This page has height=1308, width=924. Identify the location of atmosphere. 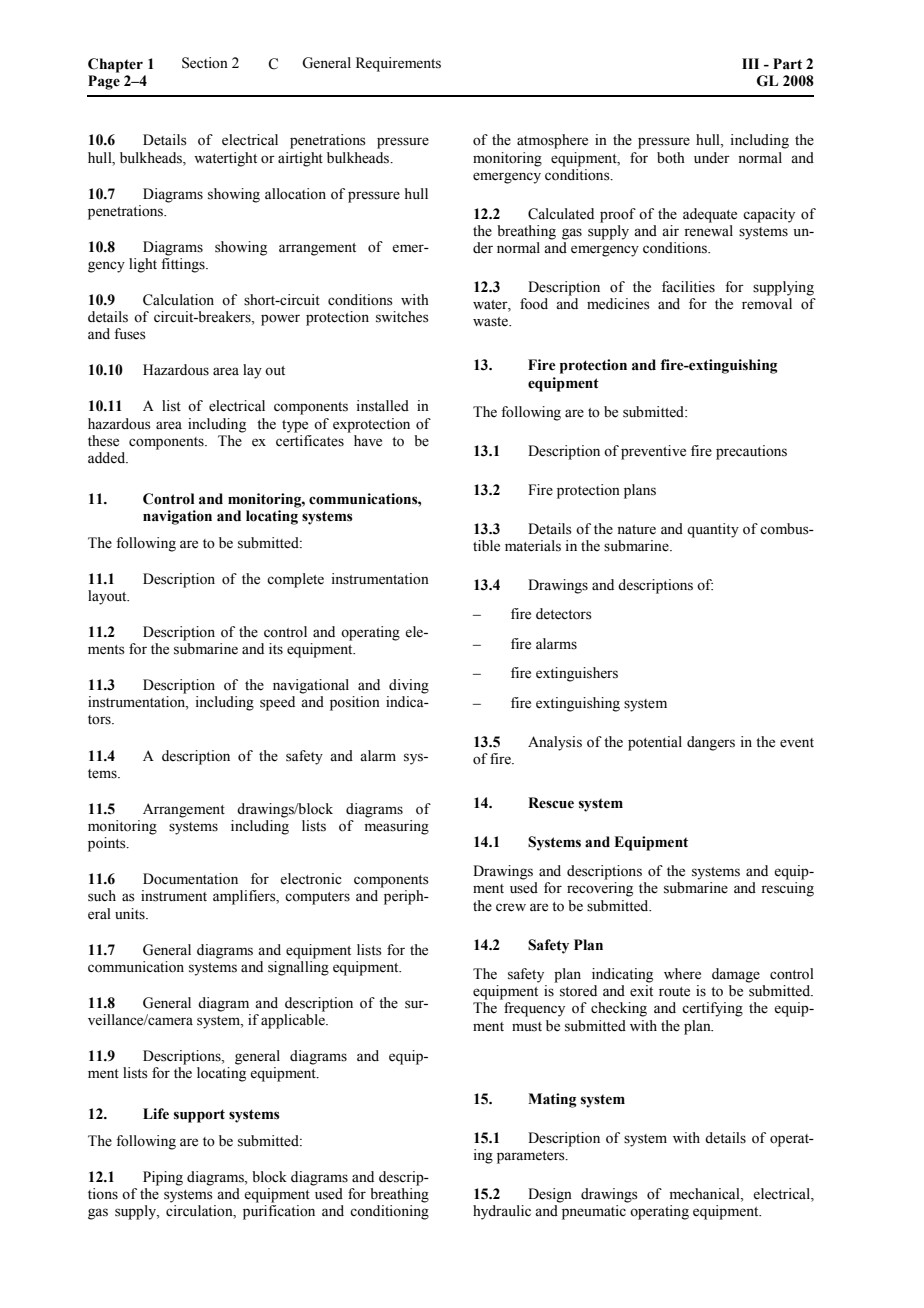
(552, 141).
